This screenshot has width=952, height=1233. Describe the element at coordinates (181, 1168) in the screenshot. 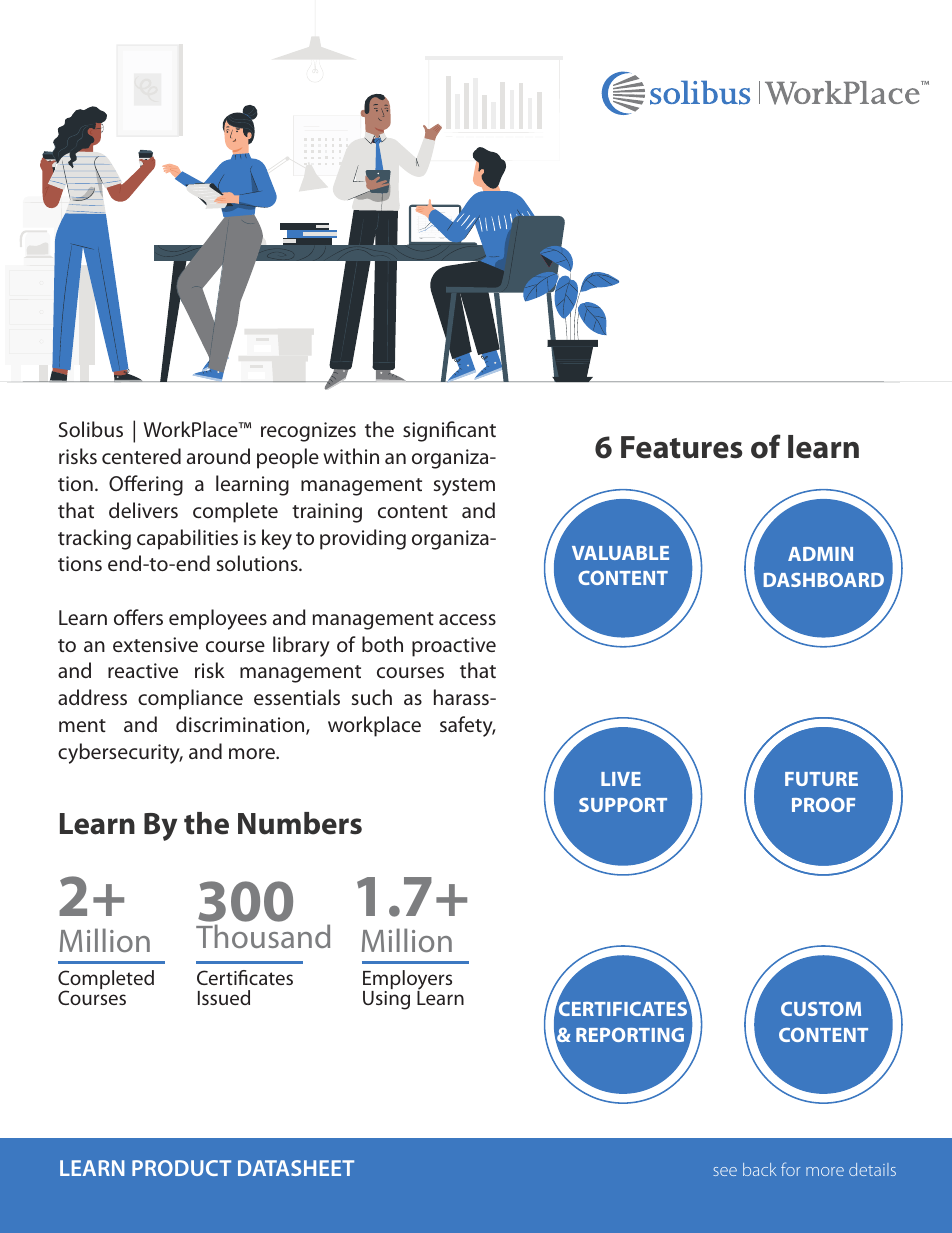

I see `PRODUCT` at that location.
